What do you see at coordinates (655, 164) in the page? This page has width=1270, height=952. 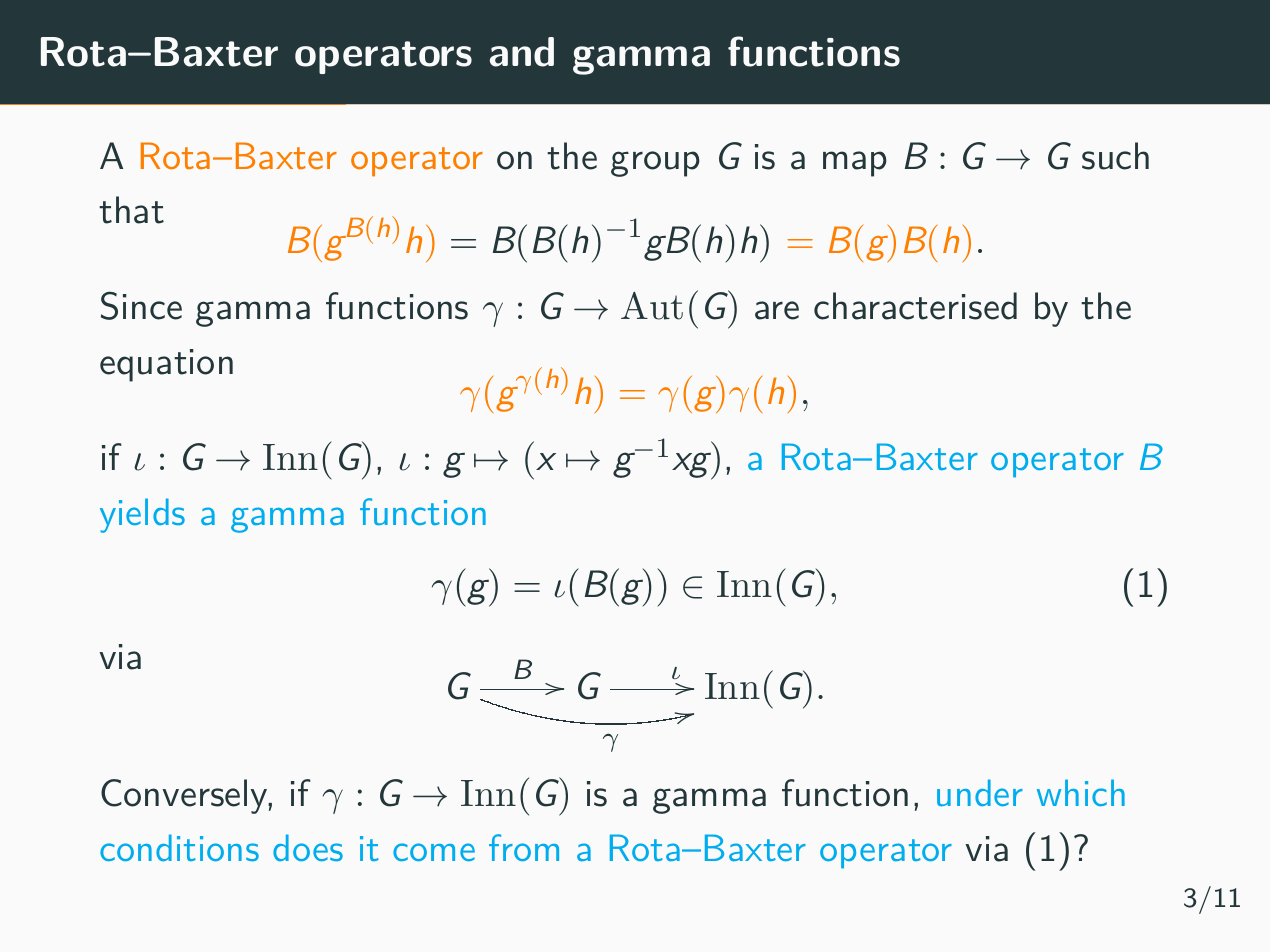 I see `group` at bounding box center [655, 164].
